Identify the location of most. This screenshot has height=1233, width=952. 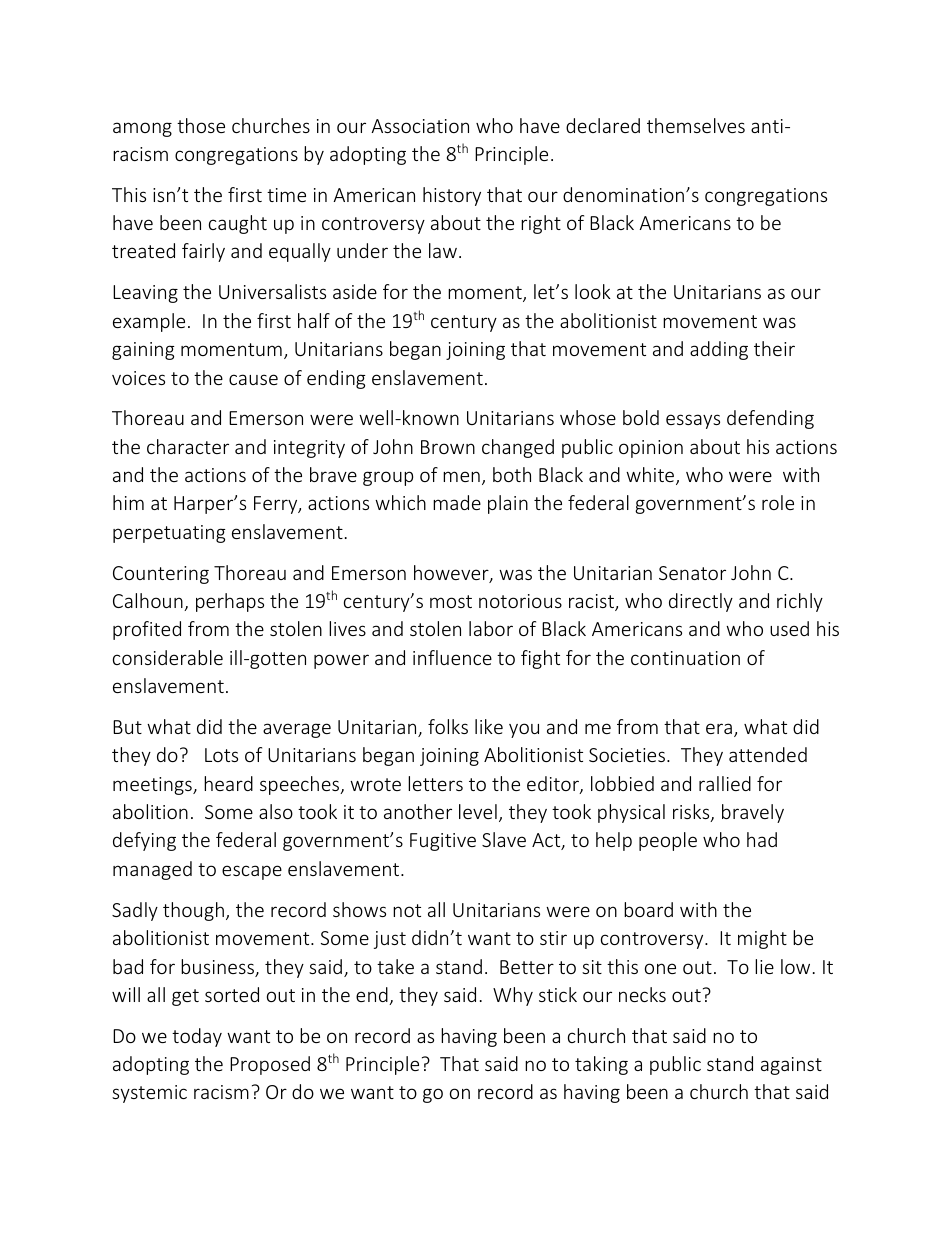
(451, 601).
